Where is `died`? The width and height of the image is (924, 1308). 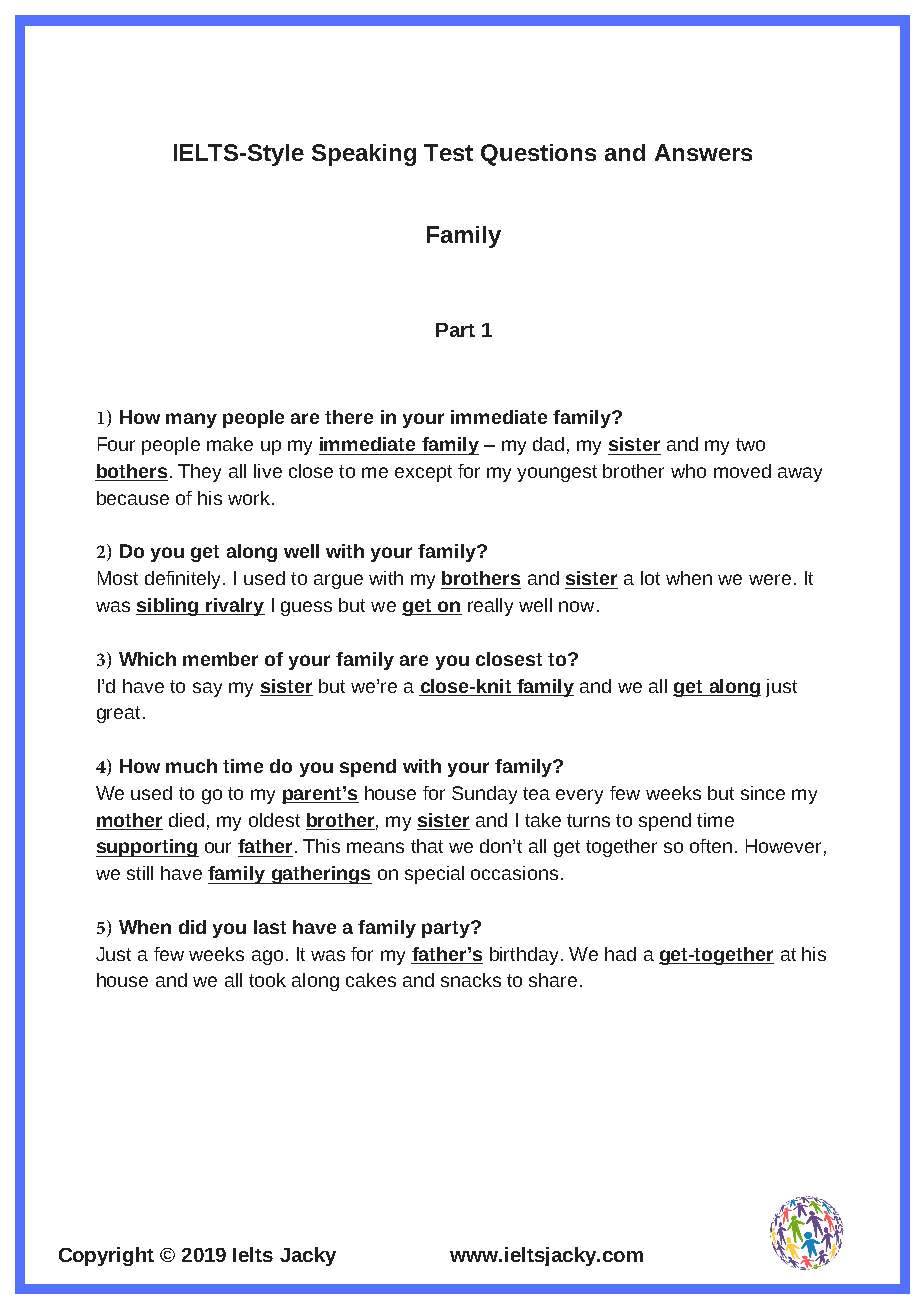 died is located at coordinates (186, 820).
